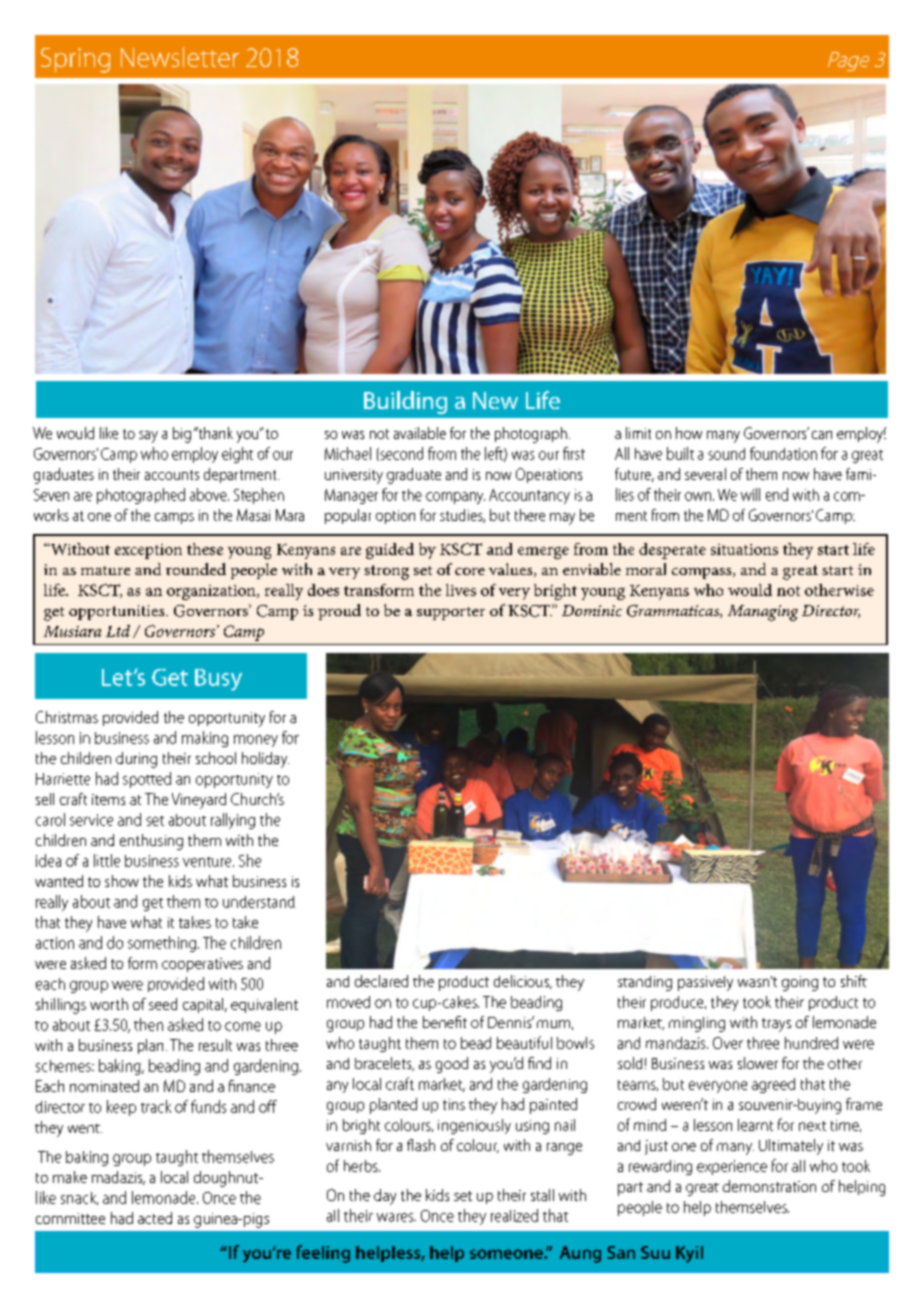  Describe the element at coordinates (180, 57) in the screenshot. I see `Newsletter` at that location.
